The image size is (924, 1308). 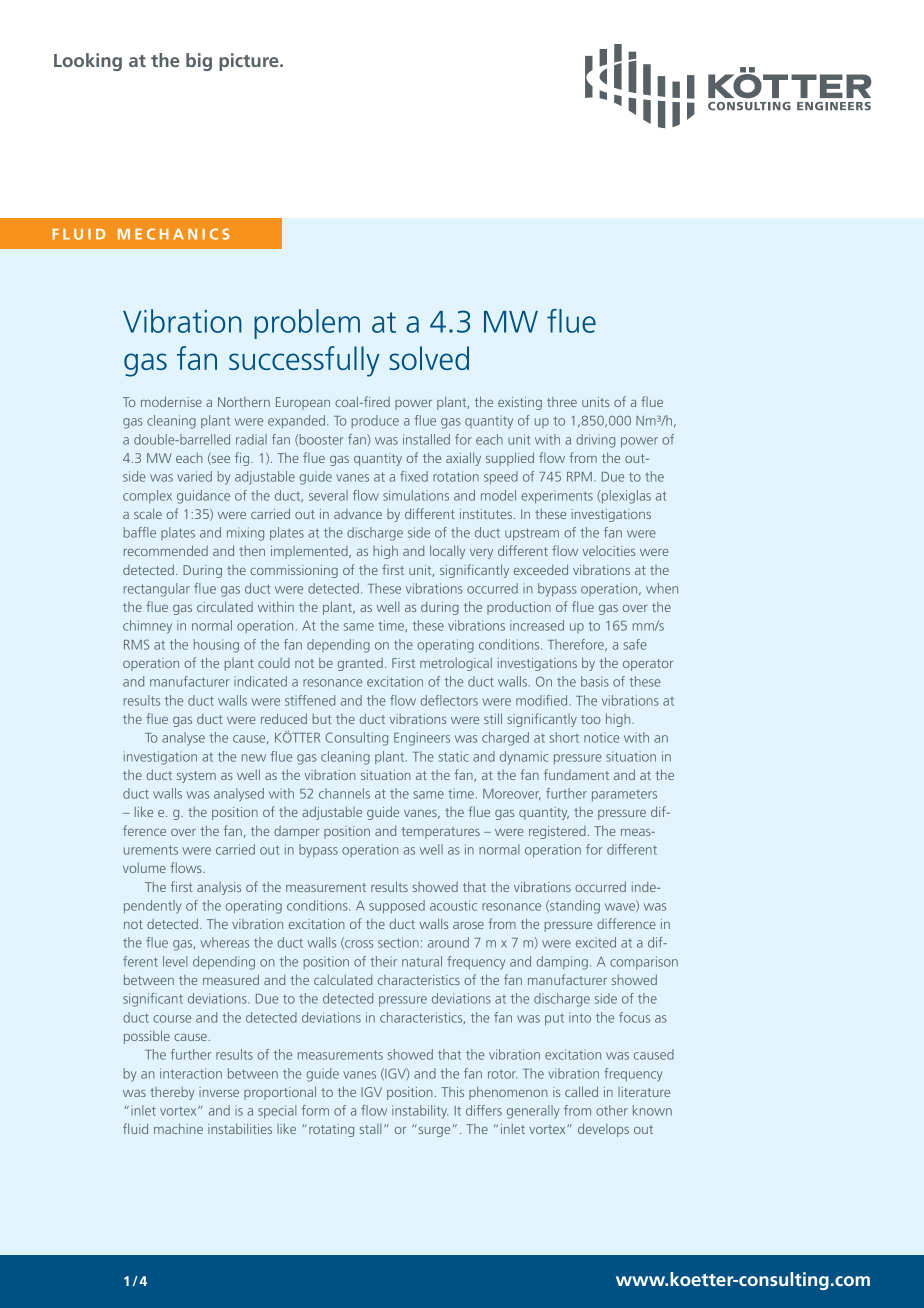 What do you see at coordinates (172, 1093) in the screenshot?
I see `thereby` at bounding box center [172, 1093].
